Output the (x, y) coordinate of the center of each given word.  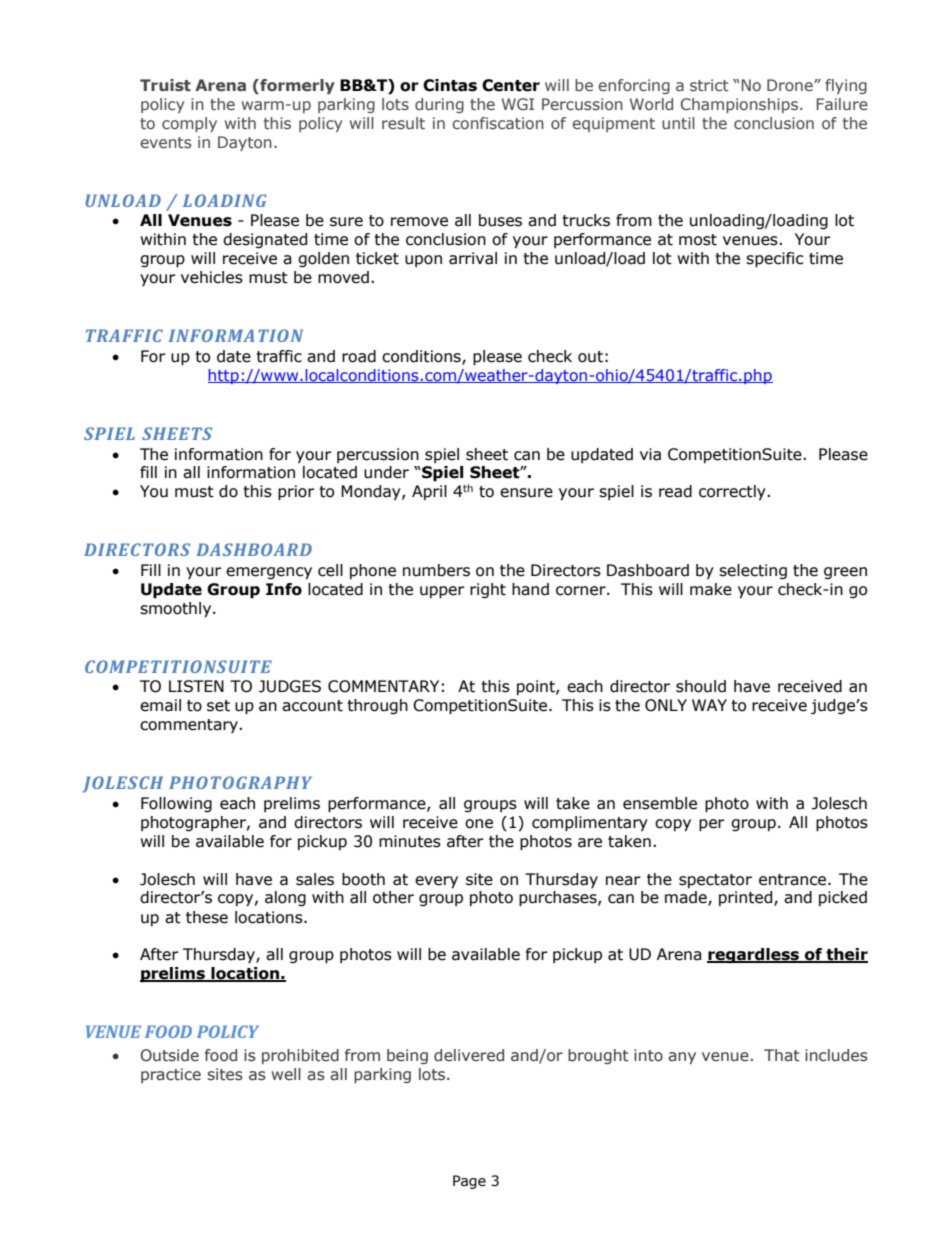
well (286, 1074)
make (711, 589)
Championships (739, 105)
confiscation (498, 123)
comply (189, 124)
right (488, 590)
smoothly (177, 610)
